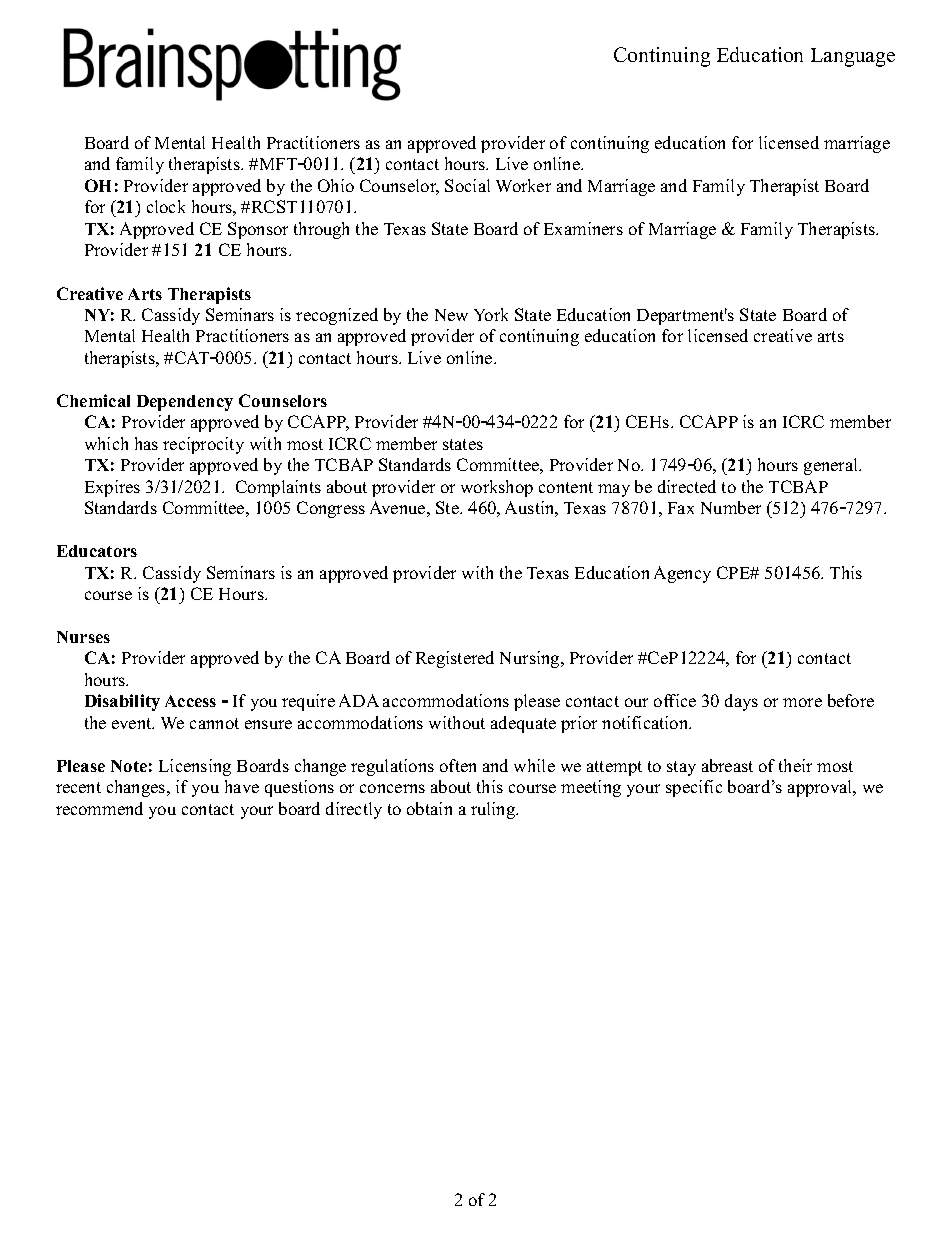 Image resolution: width=952 pixels, height=1233 pixels. What do you see at coordinates (682, 574) in the screenshot?
I see `Agency` at bounding box center [682, 574].
